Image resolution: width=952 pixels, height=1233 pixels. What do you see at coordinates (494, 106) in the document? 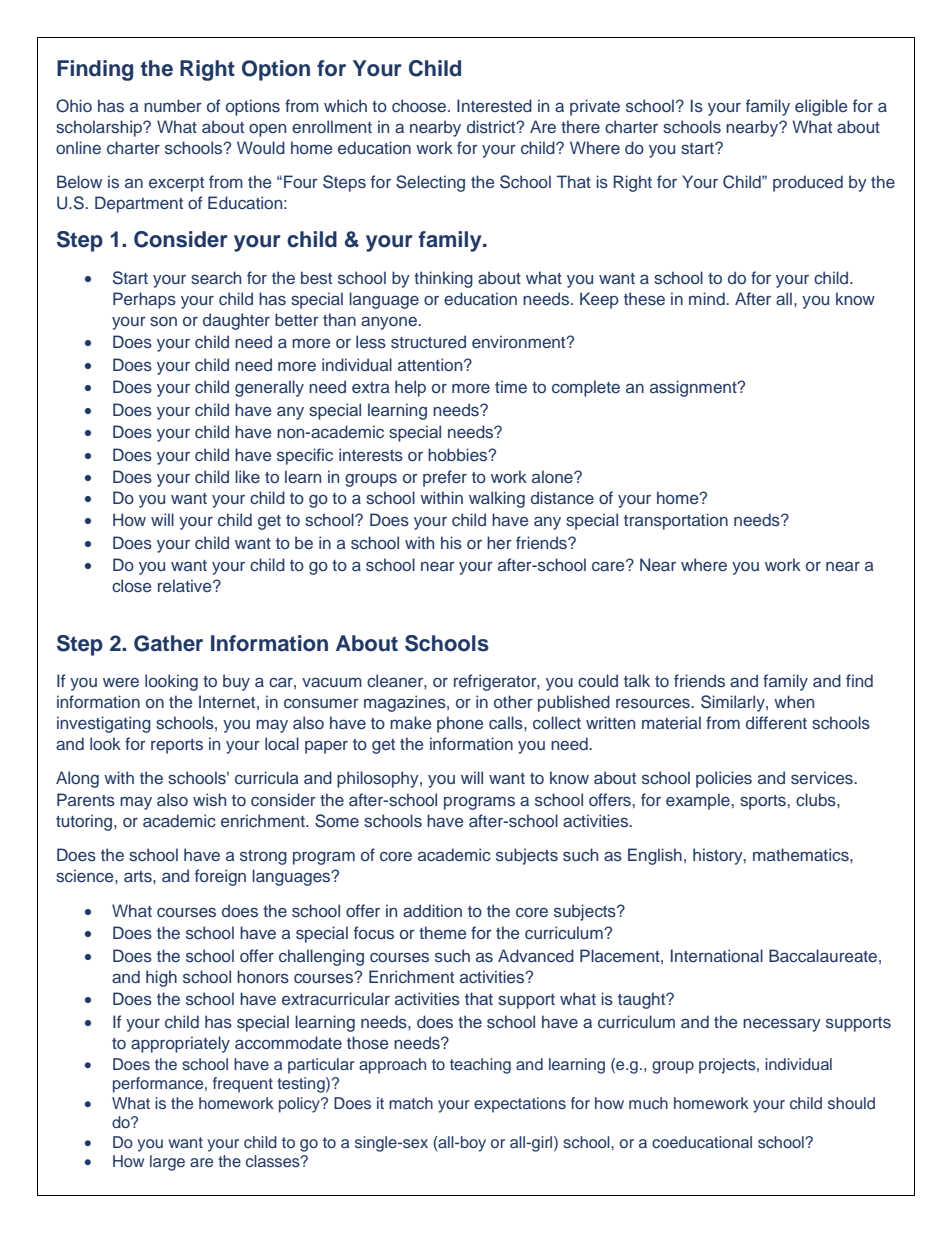
I see `Interested` at bounding box center [494, 106].
